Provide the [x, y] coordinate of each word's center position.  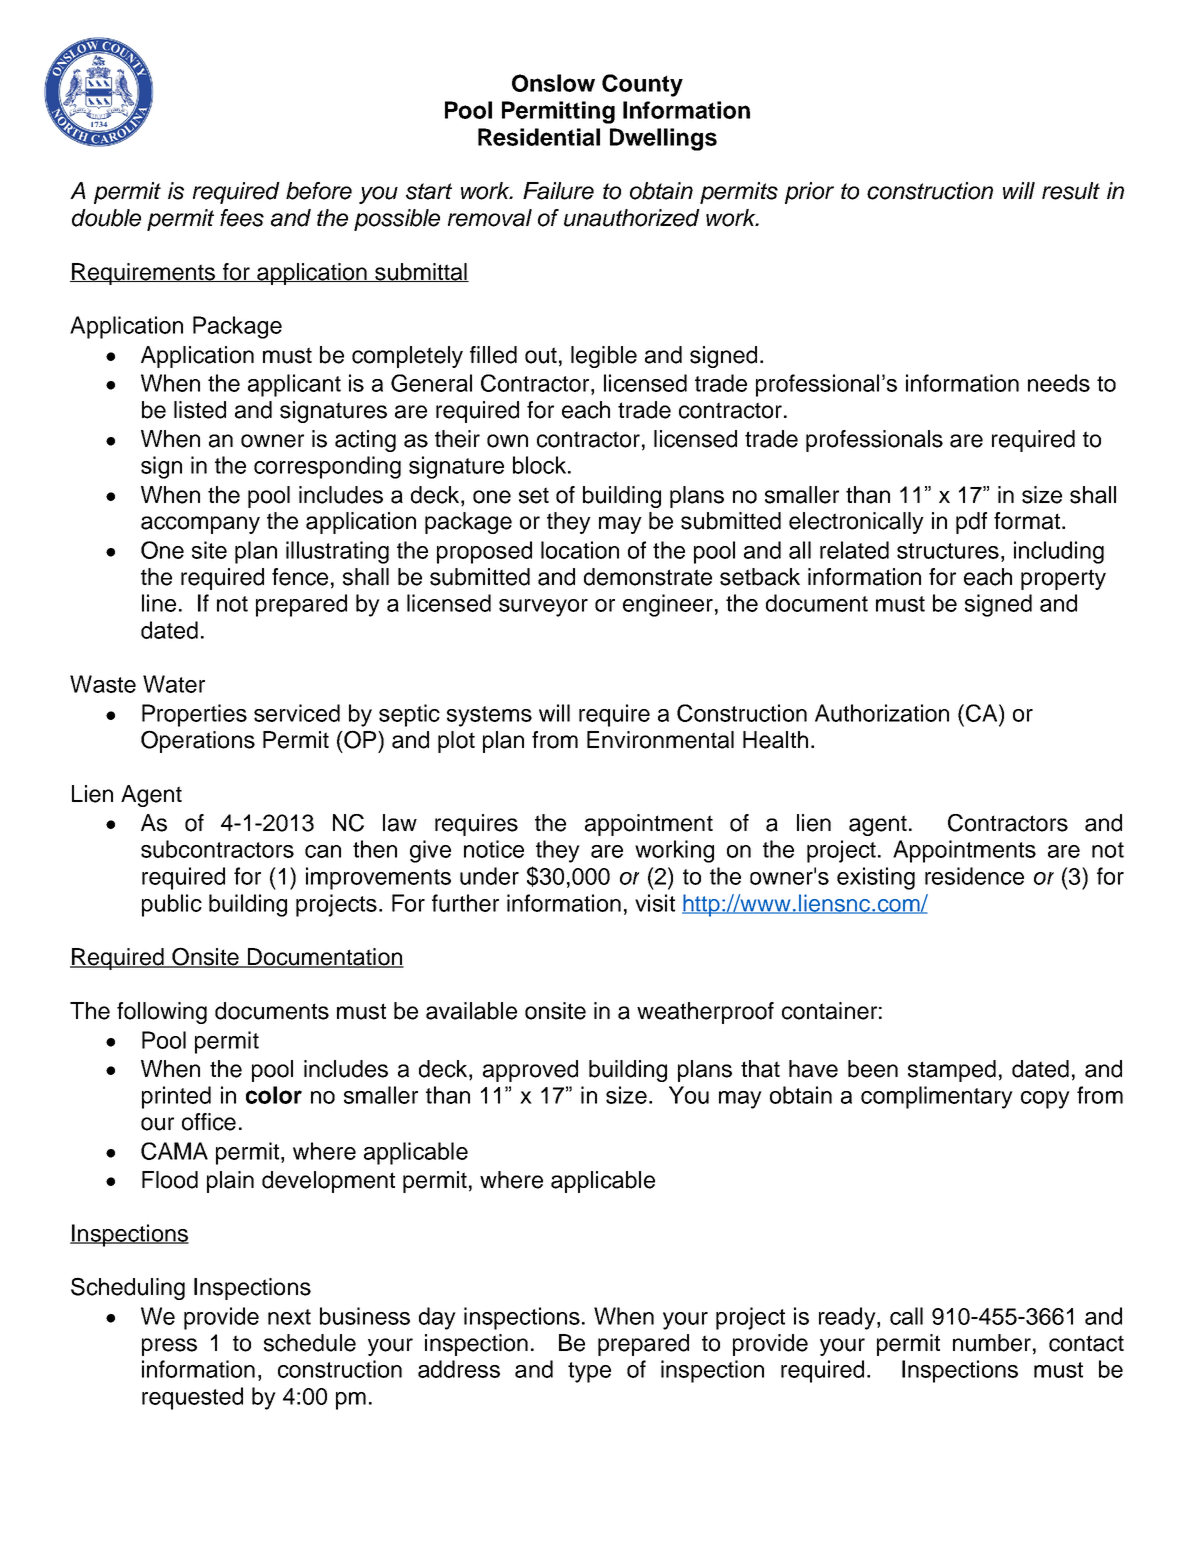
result [1071, 191]
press [169, 1347]
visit [655, 903]
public [172, 905]
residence [974, 876]
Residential [539, 137]
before [319, 191]
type [589, 1372]
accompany [200, 525]
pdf [971, 523]
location [580, 550]
